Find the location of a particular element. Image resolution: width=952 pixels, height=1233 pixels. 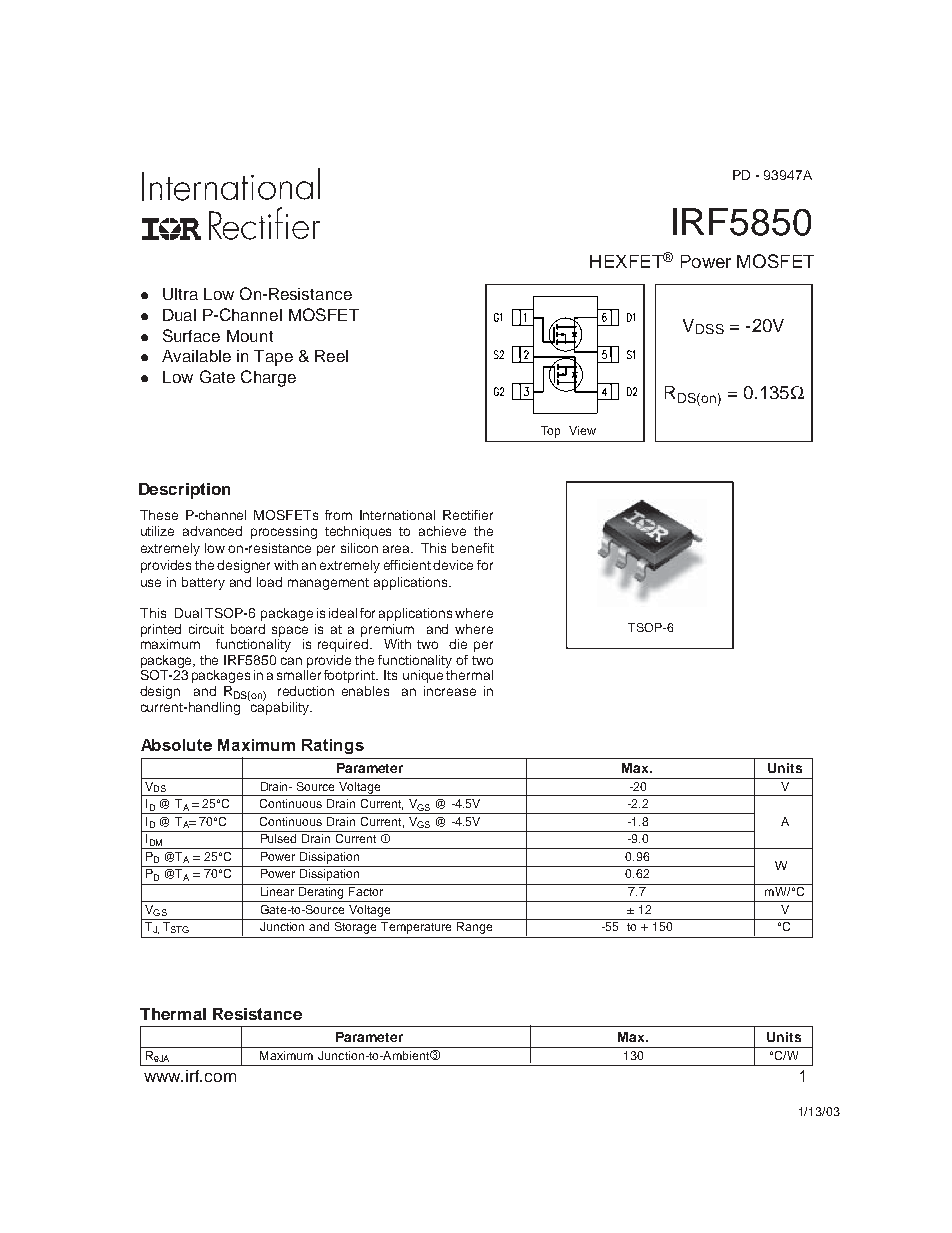

increase is located at coordinates (450, 691).
